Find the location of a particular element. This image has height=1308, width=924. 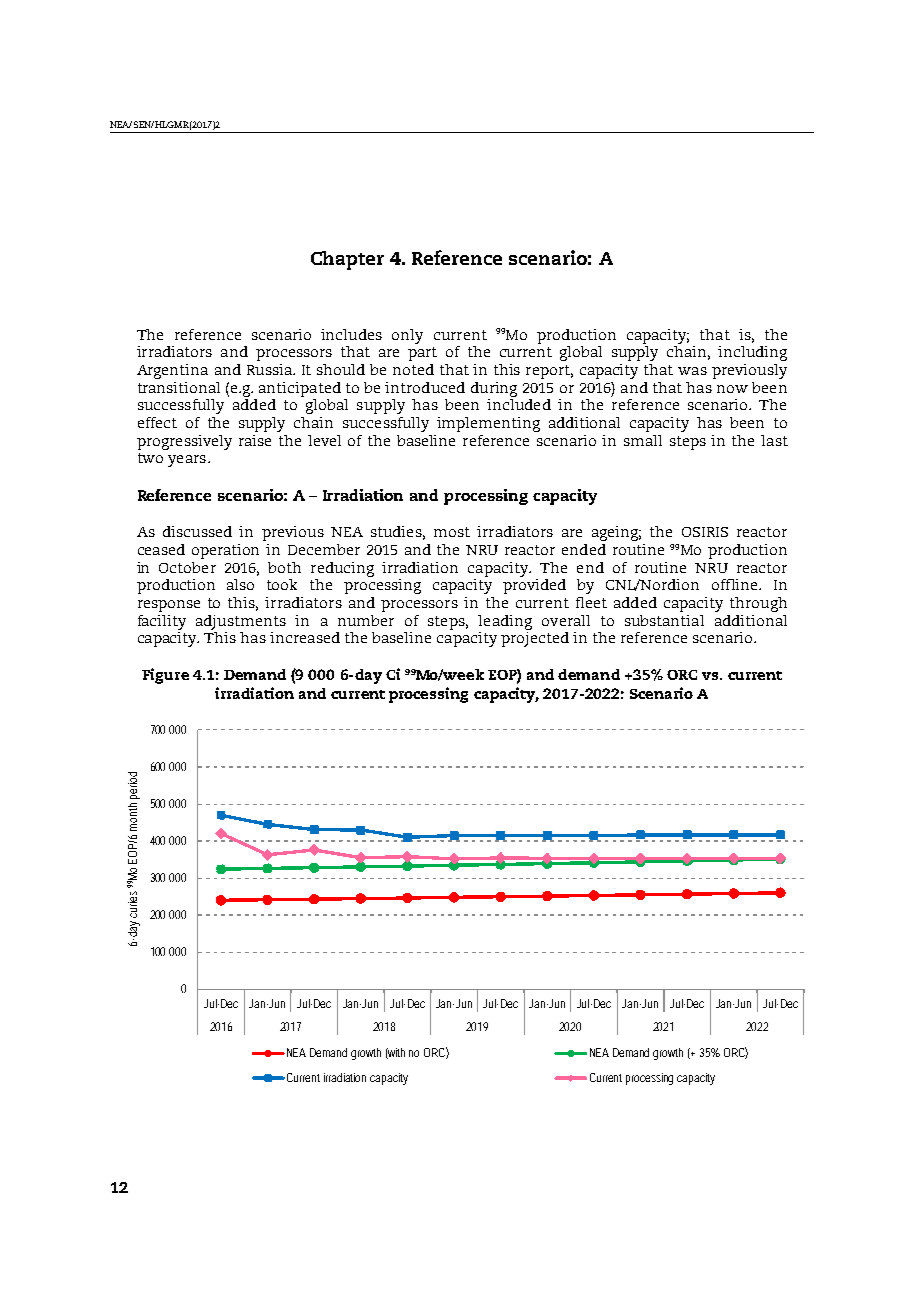

only is located at coordinates (407, 336).
